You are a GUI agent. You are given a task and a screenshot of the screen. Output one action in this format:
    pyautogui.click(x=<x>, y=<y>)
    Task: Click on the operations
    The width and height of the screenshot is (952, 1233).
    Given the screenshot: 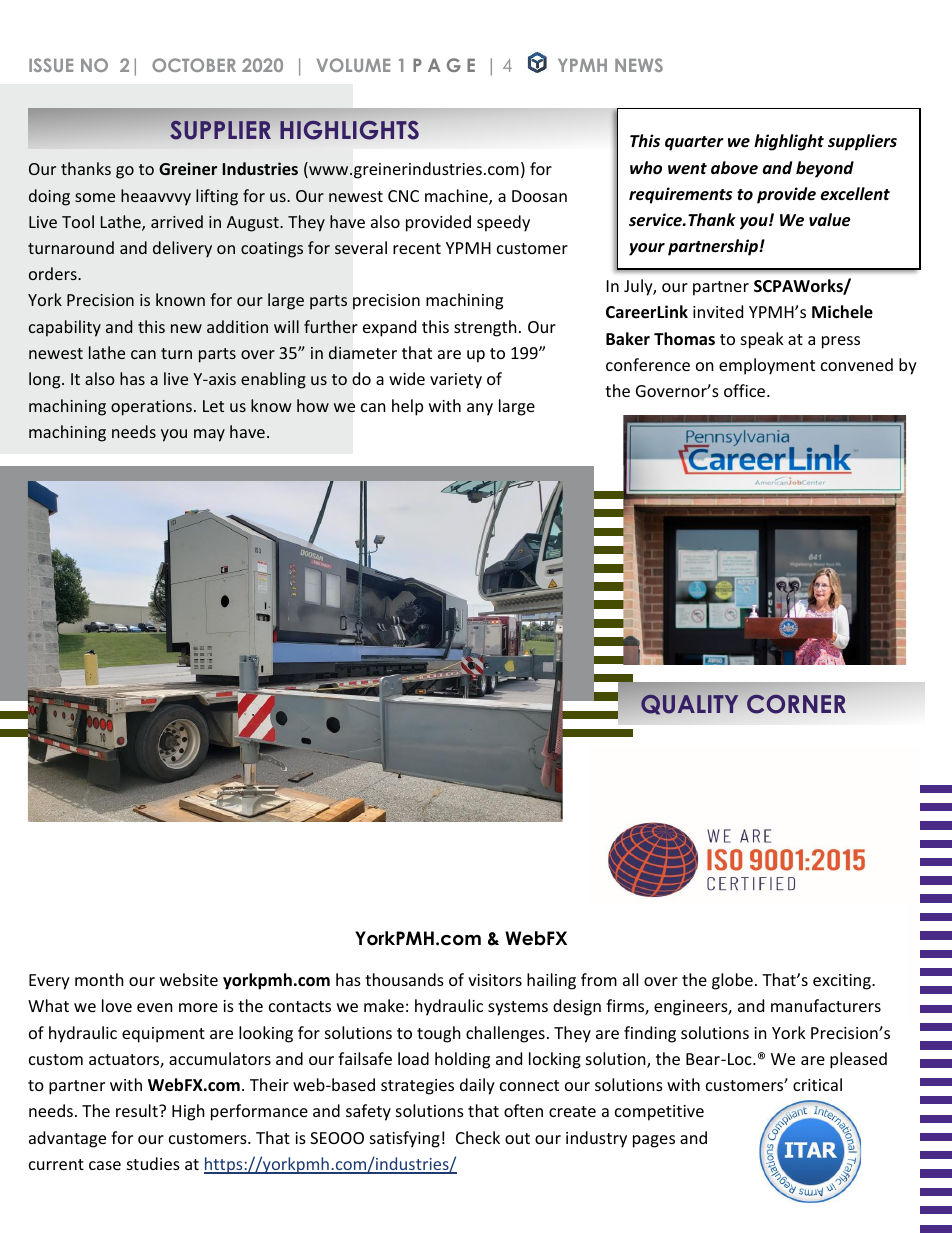 What is the action you would take?
    pyautogui.click(x=151, y=408)
